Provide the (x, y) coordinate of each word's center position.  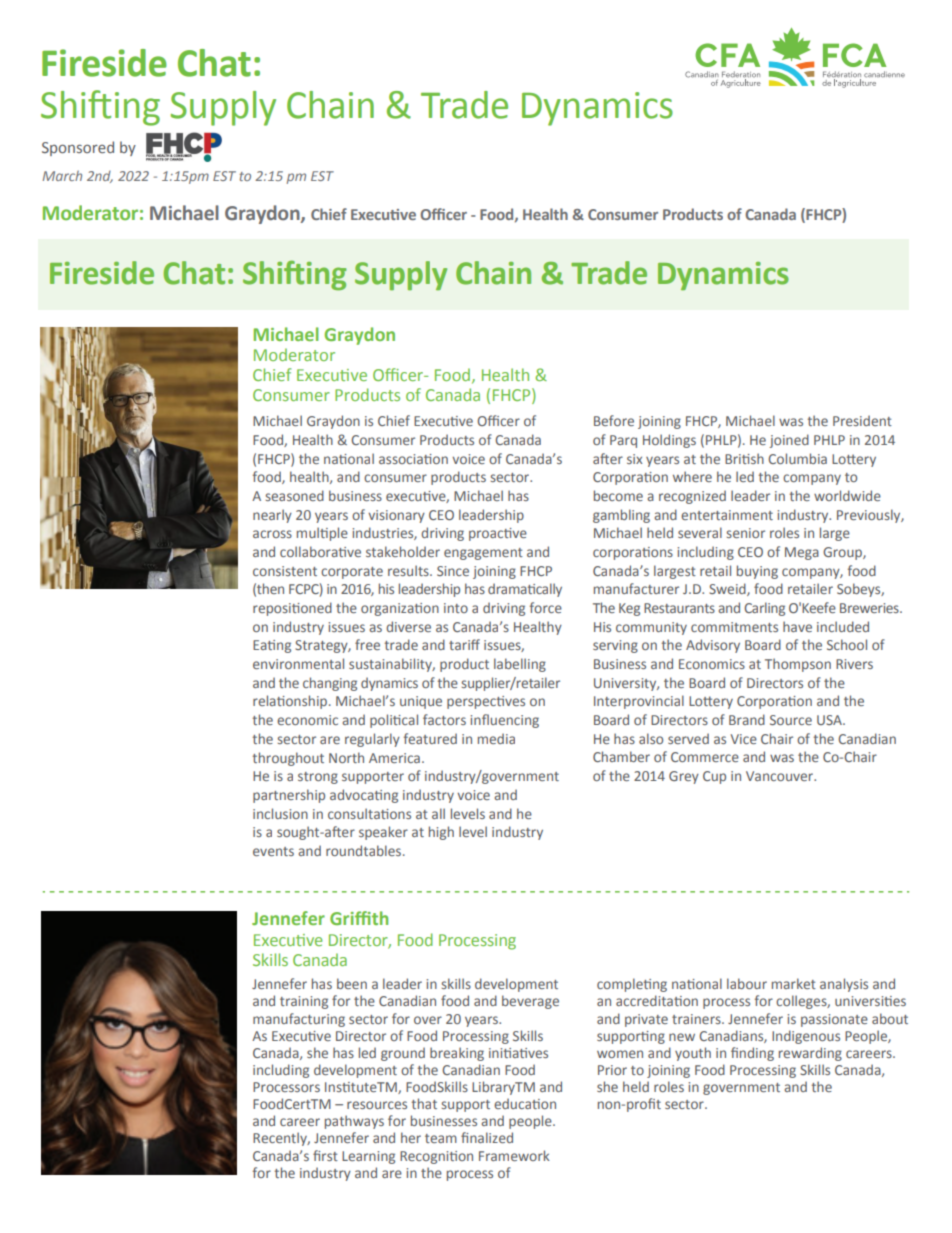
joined (789, 441)
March (62, 175)
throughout (288, 759)
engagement (483, 554)
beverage (530, 1002)
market (794, 983)
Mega (802, 553)
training (304, 1002)
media (496, 738)
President (862, 420)
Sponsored (78, 148)
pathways (354, 1122)
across (272, 534)
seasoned (295, 495)
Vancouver (781, 776)
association (413, 459)
